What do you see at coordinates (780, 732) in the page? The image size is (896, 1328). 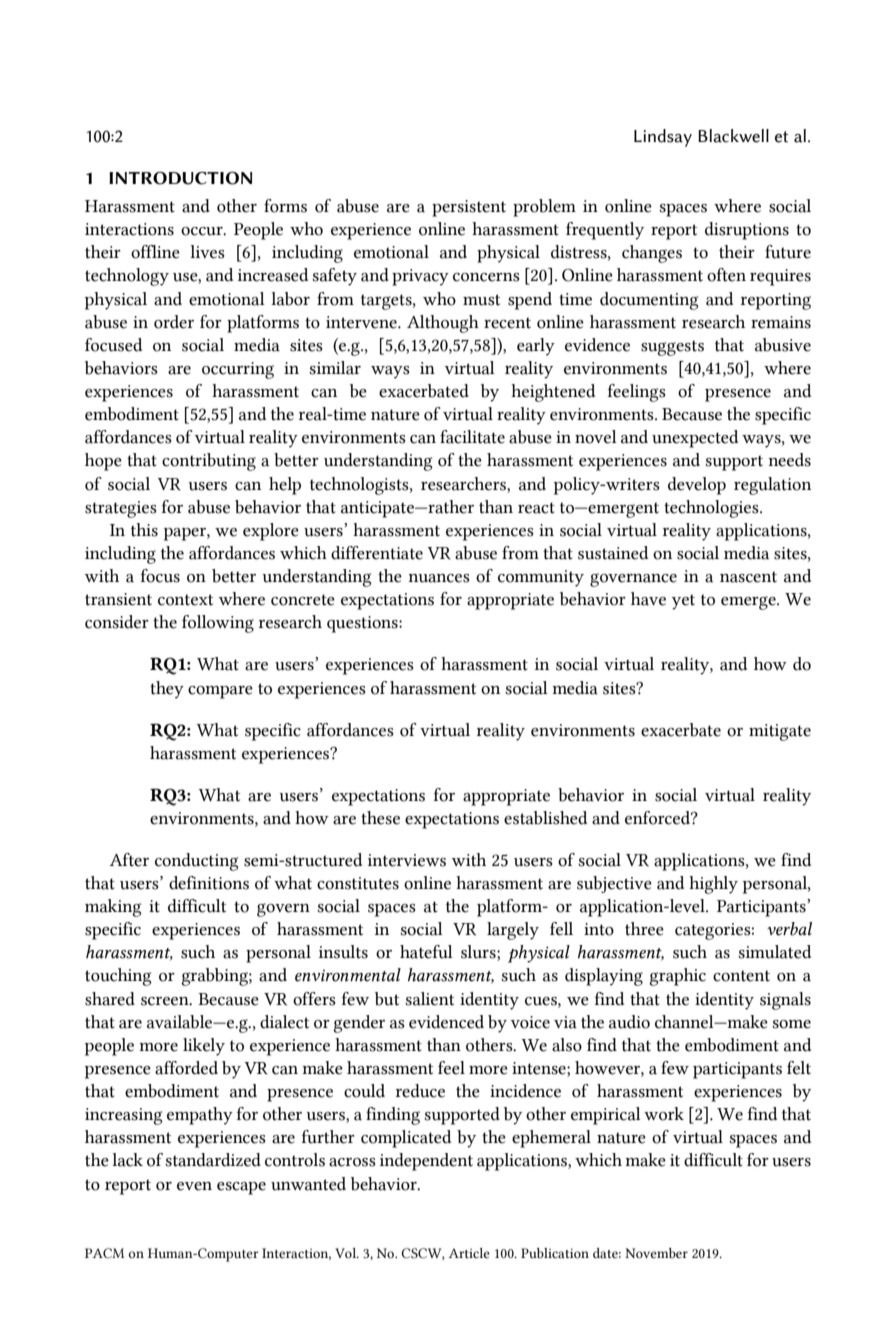 I see `mitigate` at bounding box center [780, 732].
